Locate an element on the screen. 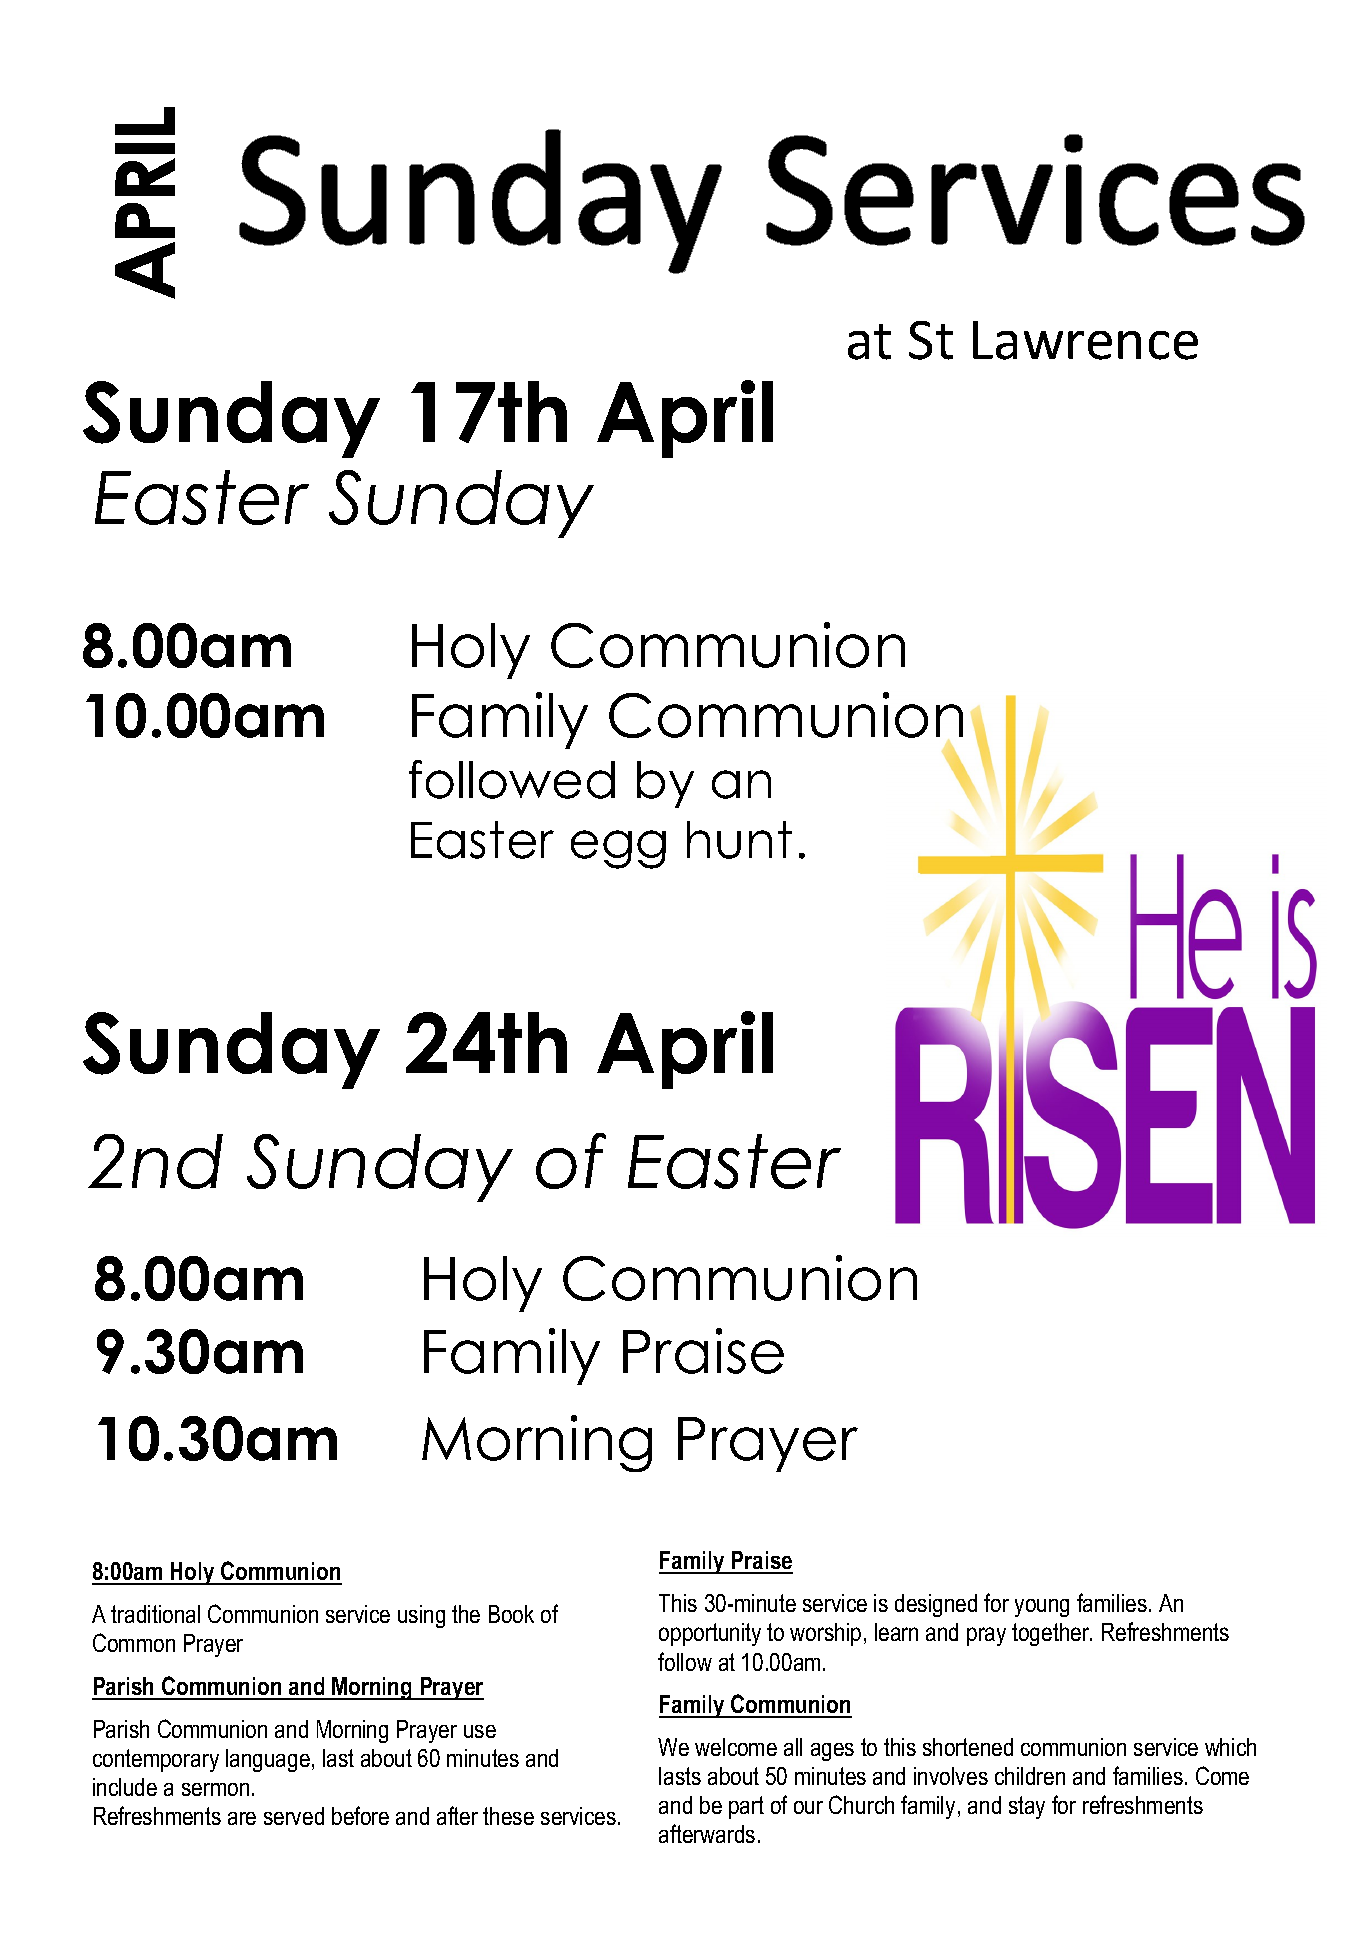 This screenshot has height=1940, width=1372. using is located at coordinates (421, 1616).
